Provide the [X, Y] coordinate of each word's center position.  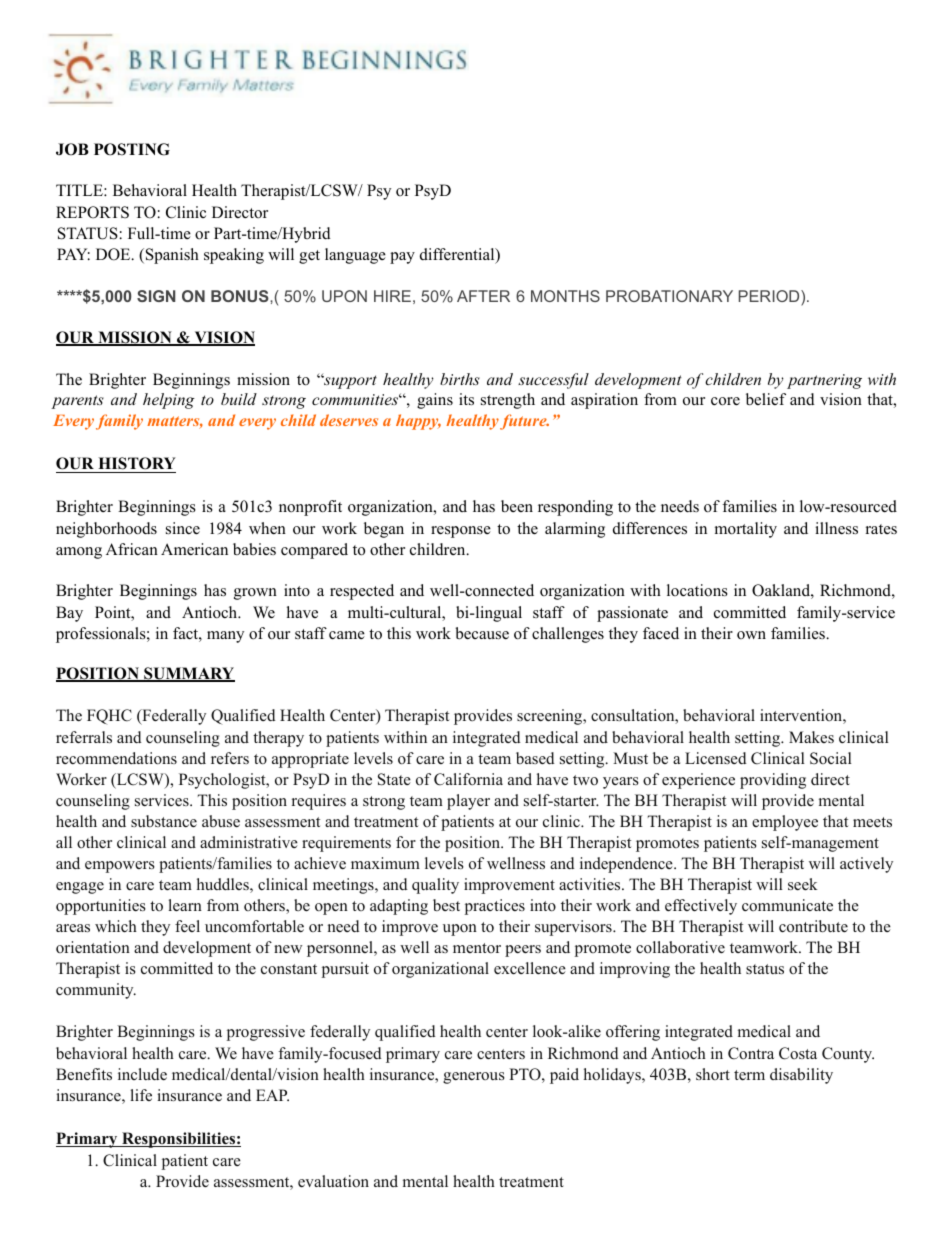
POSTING [132, 149]
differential [458, 255]
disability [801, 1076]
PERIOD [770, 296]
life [141, 1095]
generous [474, 1078]
